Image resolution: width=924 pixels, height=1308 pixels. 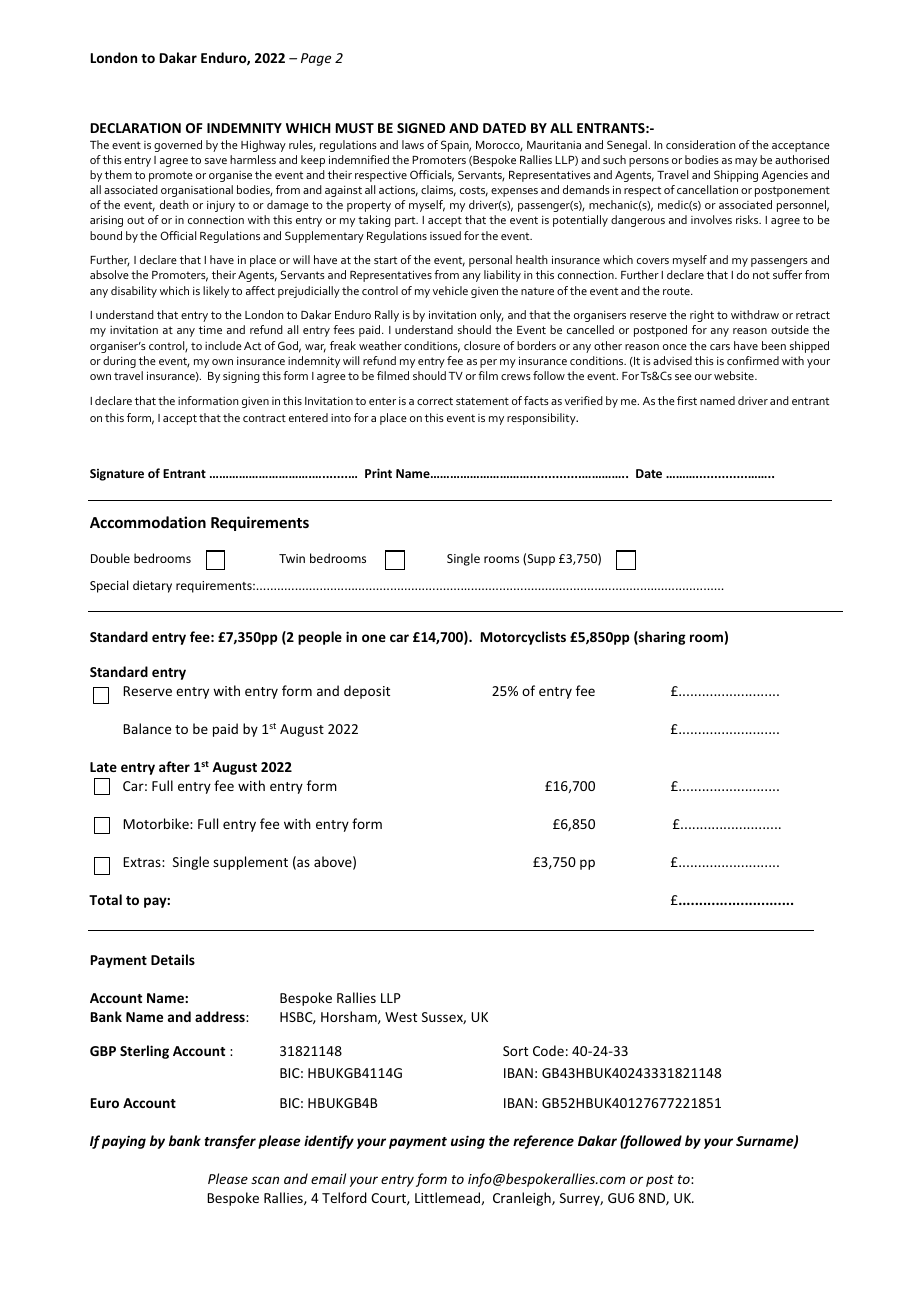 I want to click on correct, so click(x=435, y=401).
